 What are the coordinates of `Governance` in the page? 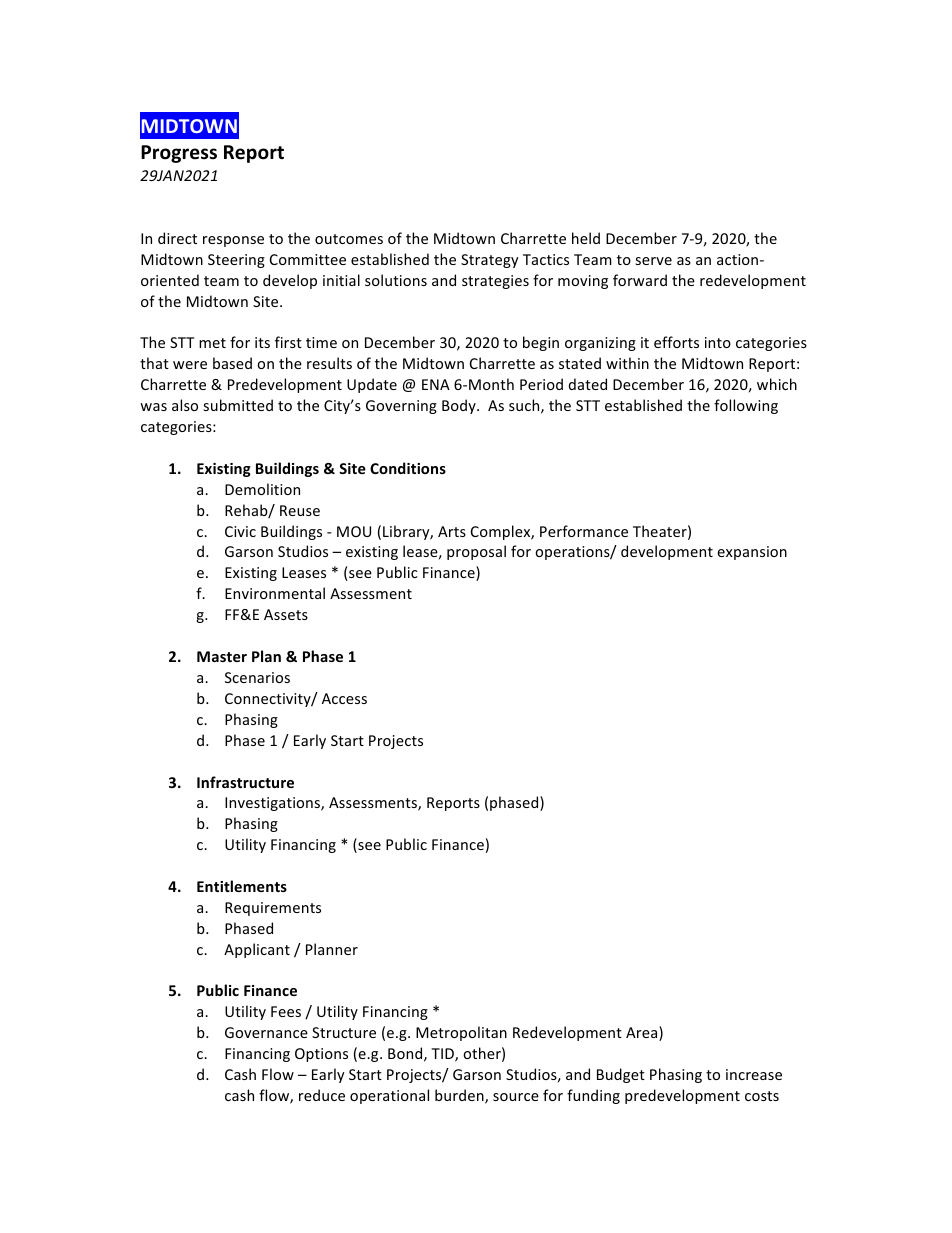 It's located at (266, 1032).
